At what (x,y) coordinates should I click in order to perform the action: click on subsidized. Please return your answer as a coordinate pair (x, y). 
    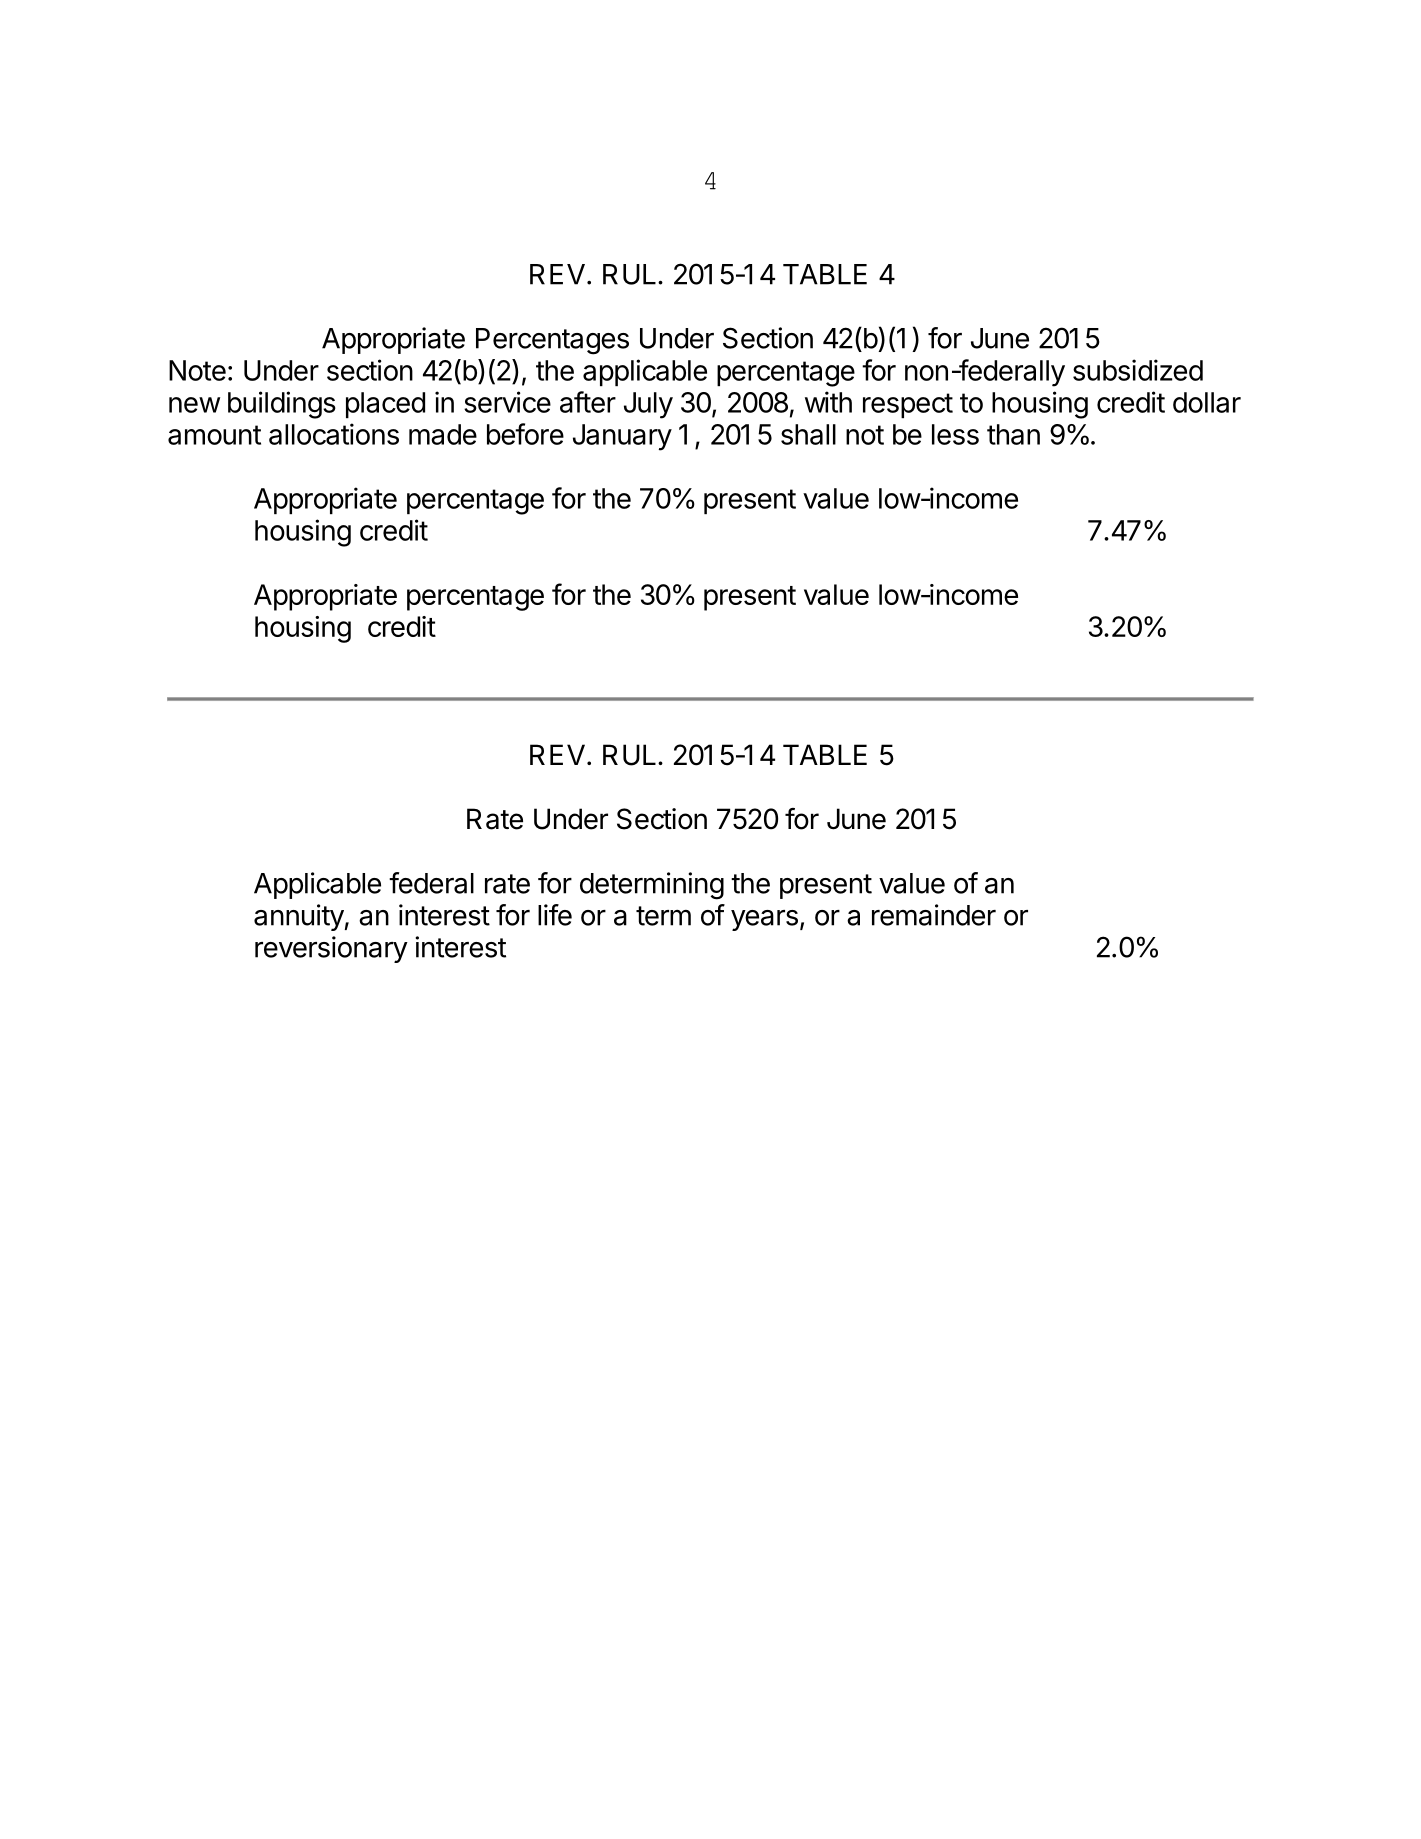
    Looking at the image, I should click on (1138, 370).
